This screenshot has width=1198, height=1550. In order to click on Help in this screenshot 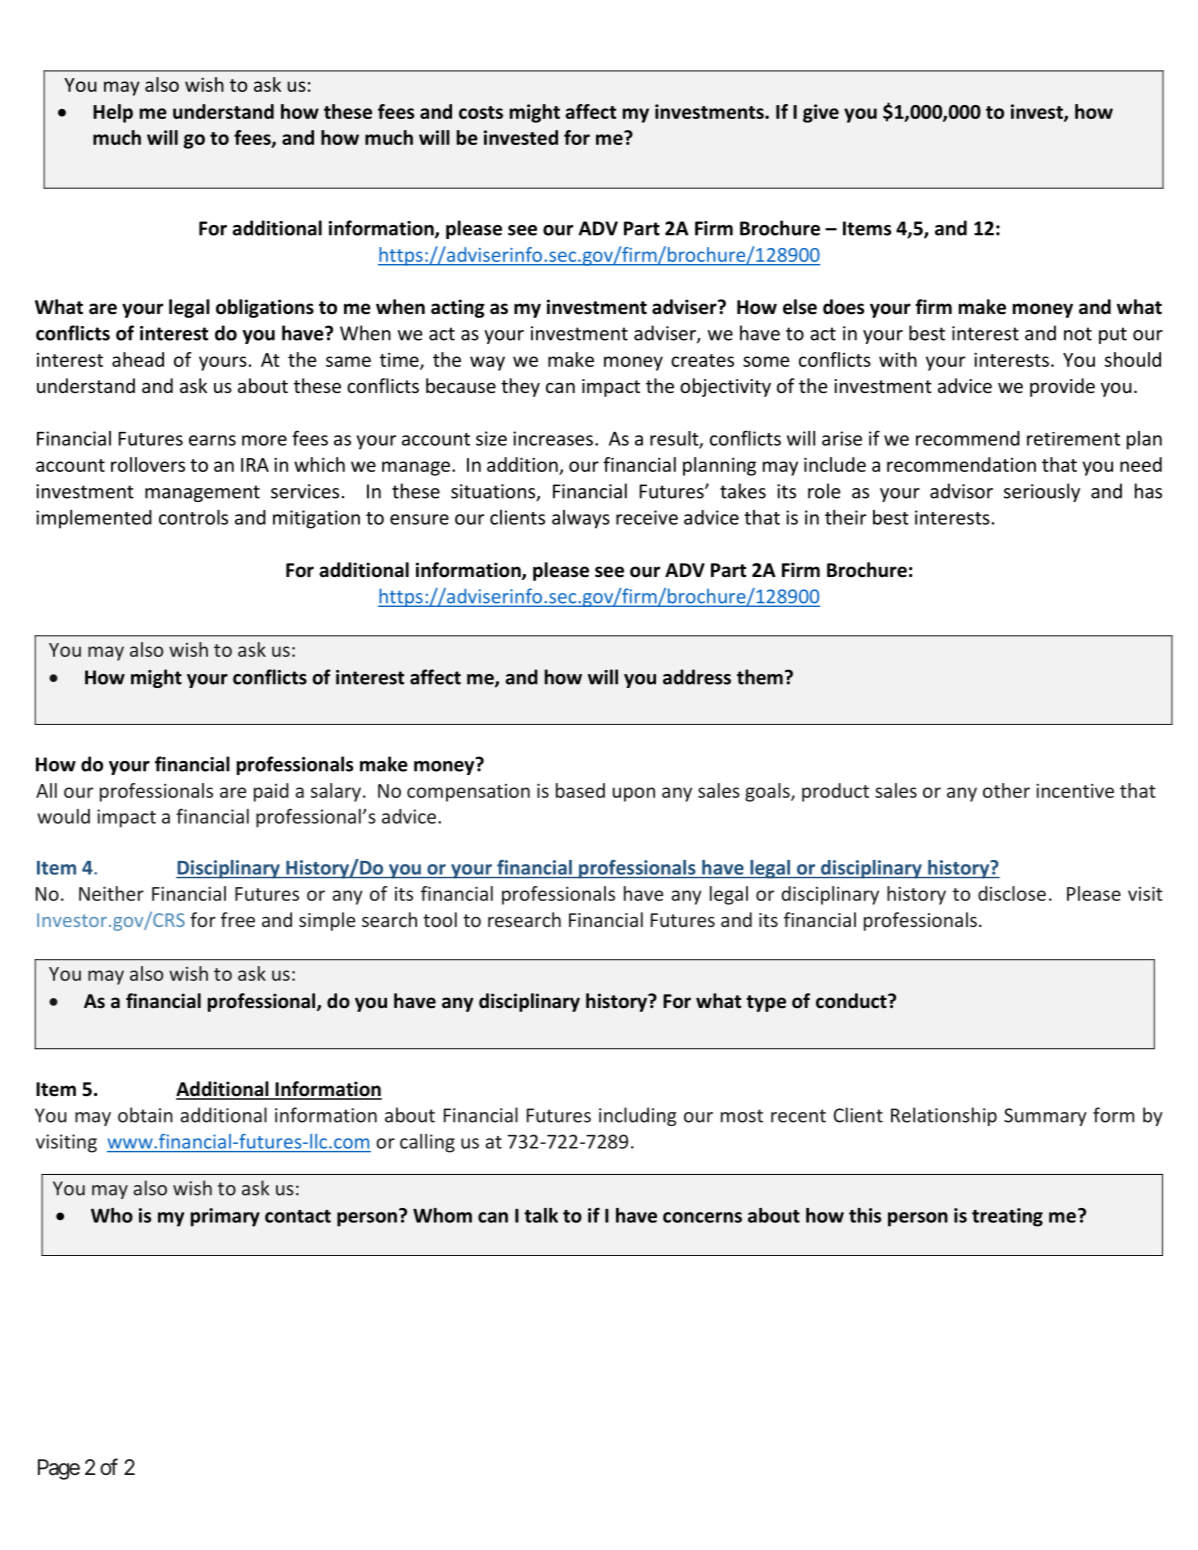, I will do `click(113, 113)`.
